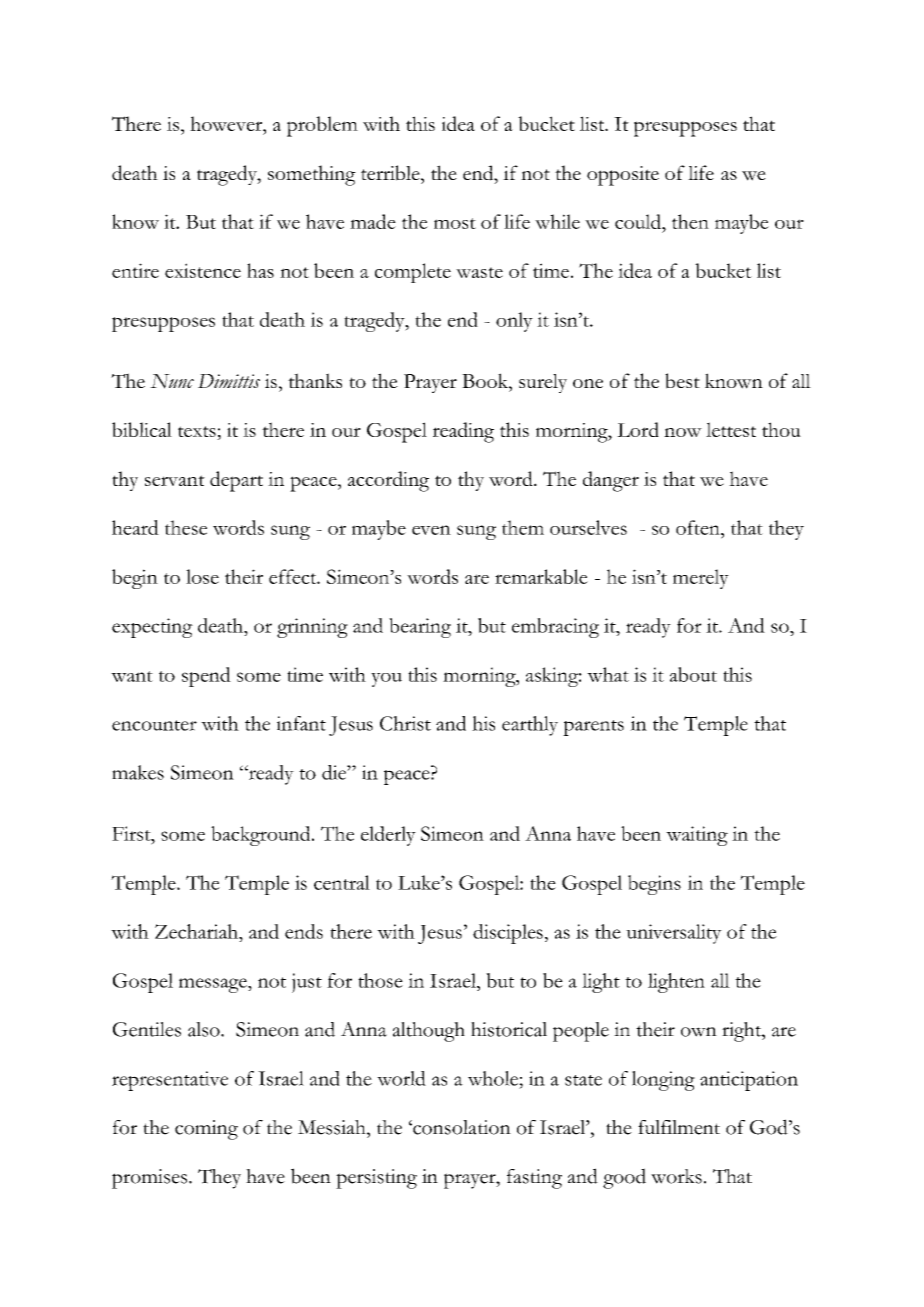 The image size is (924, 1307). Describe the element at coordinates (623, 176) in the document. I see `opposite` at that location.
